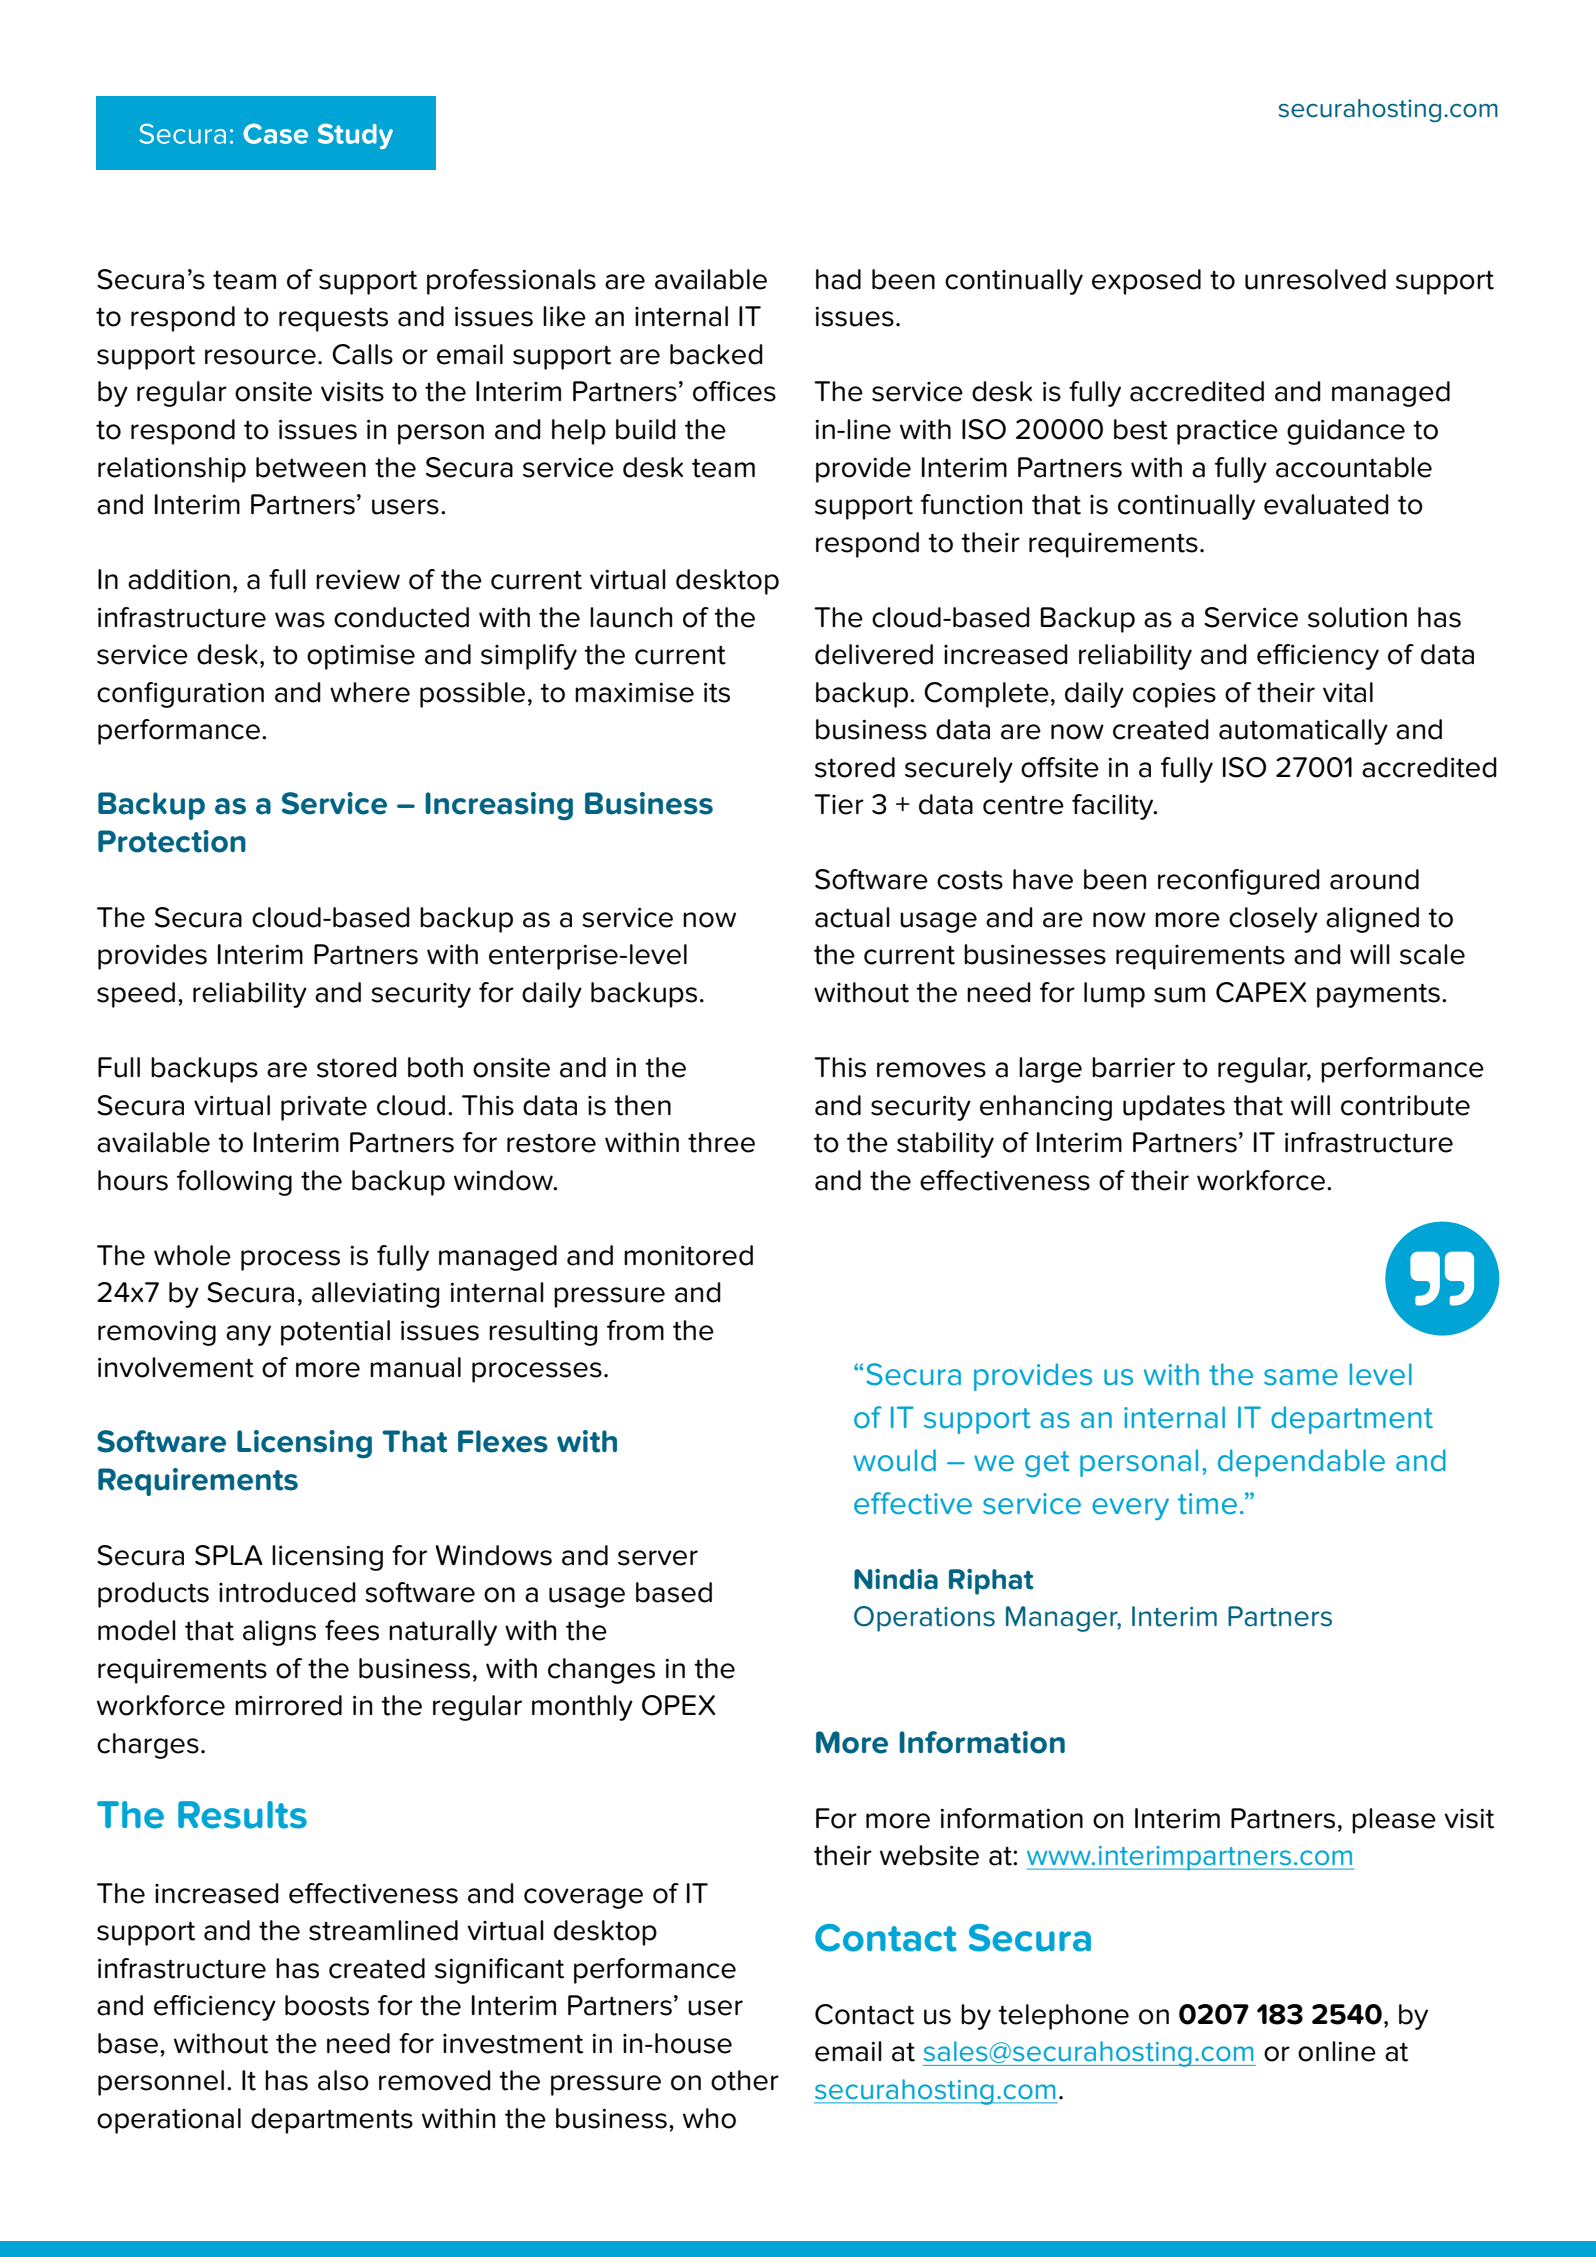  Describe the element at coordinates (1315, 279) in the document. I see `unresolved` at that location.
